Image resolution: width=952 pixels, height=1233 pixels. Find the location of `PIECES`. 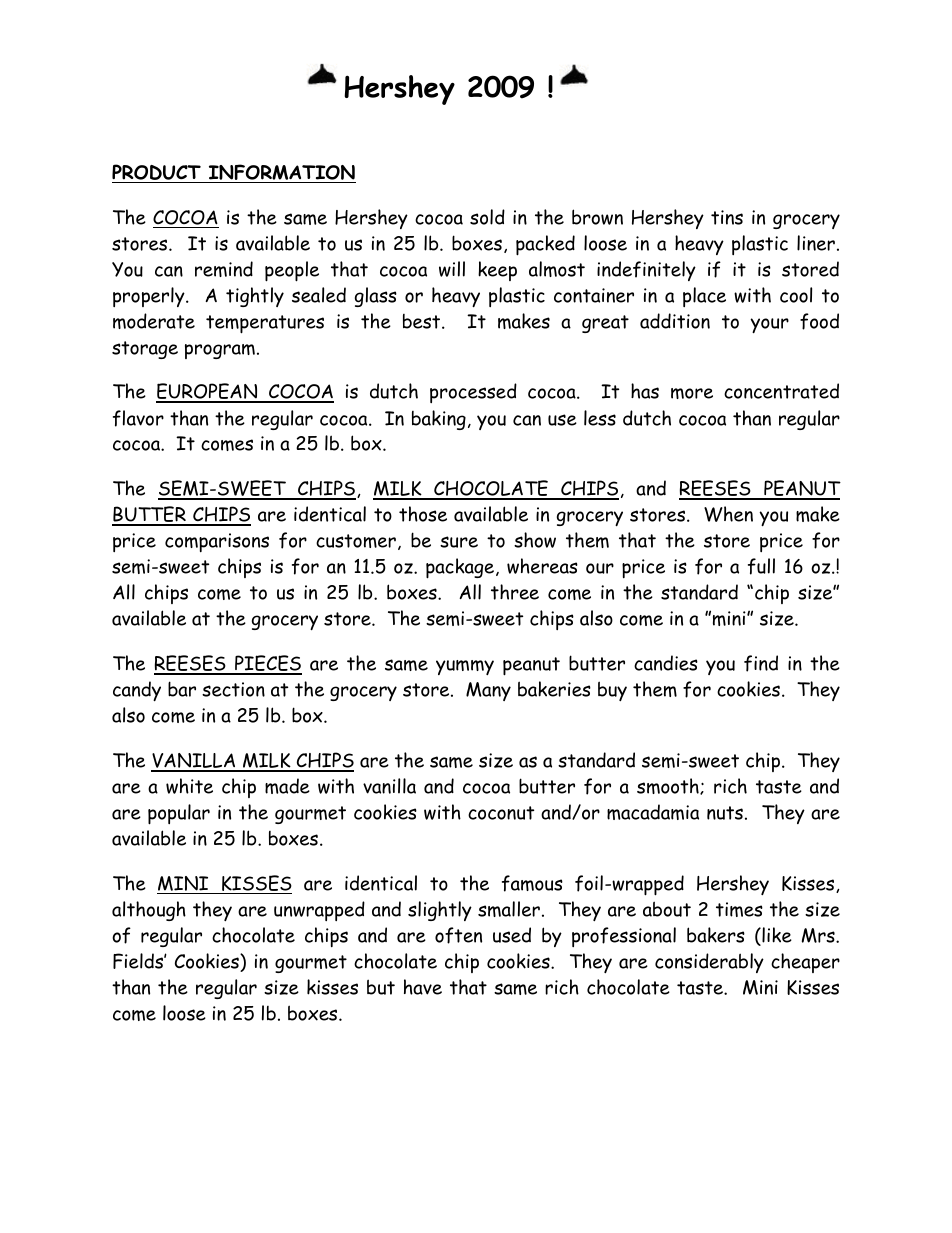

PIECES is located at coordinates (267, 664).
